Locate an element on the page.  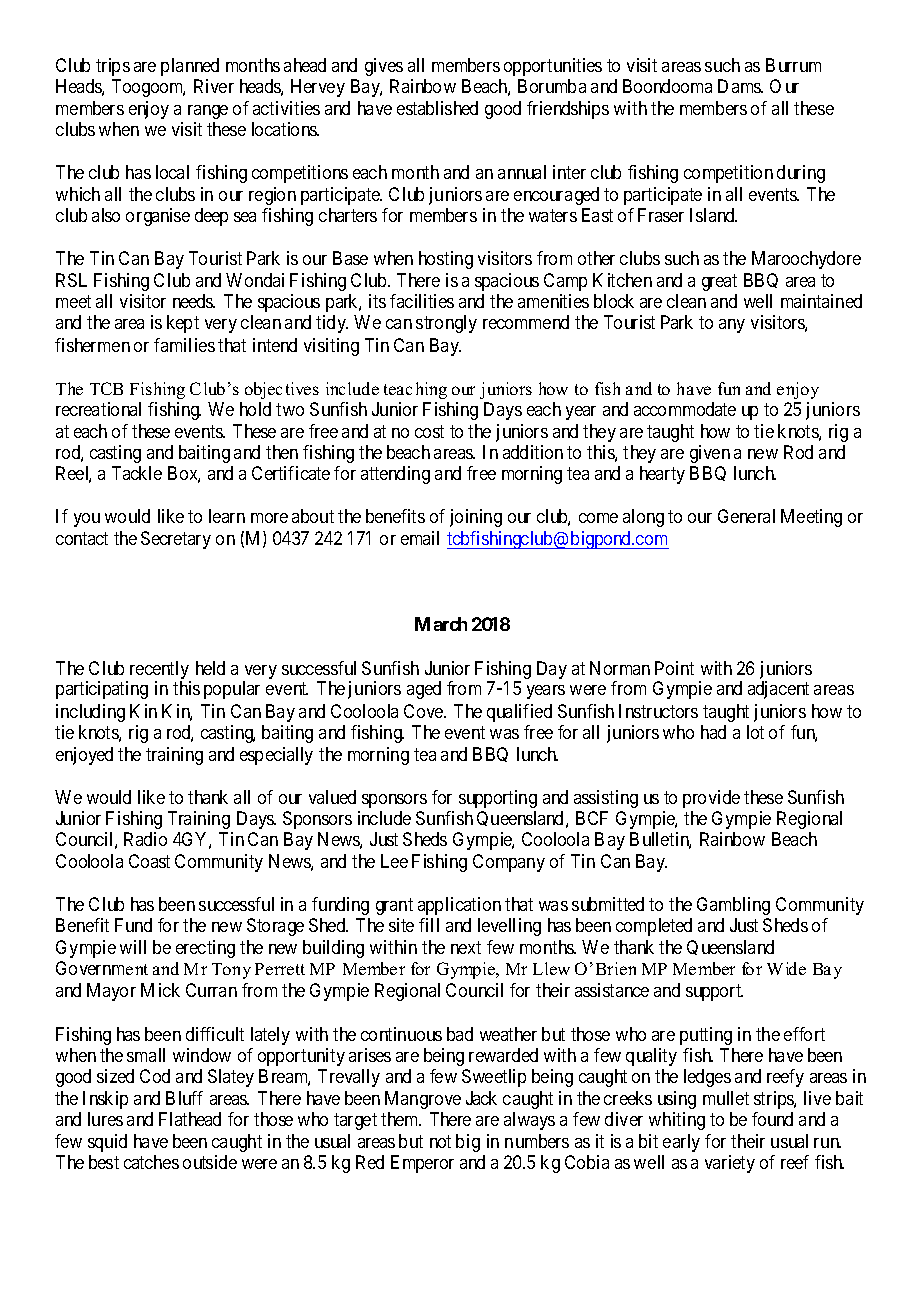
Mangrove is located at coordinates (423, 1100).
